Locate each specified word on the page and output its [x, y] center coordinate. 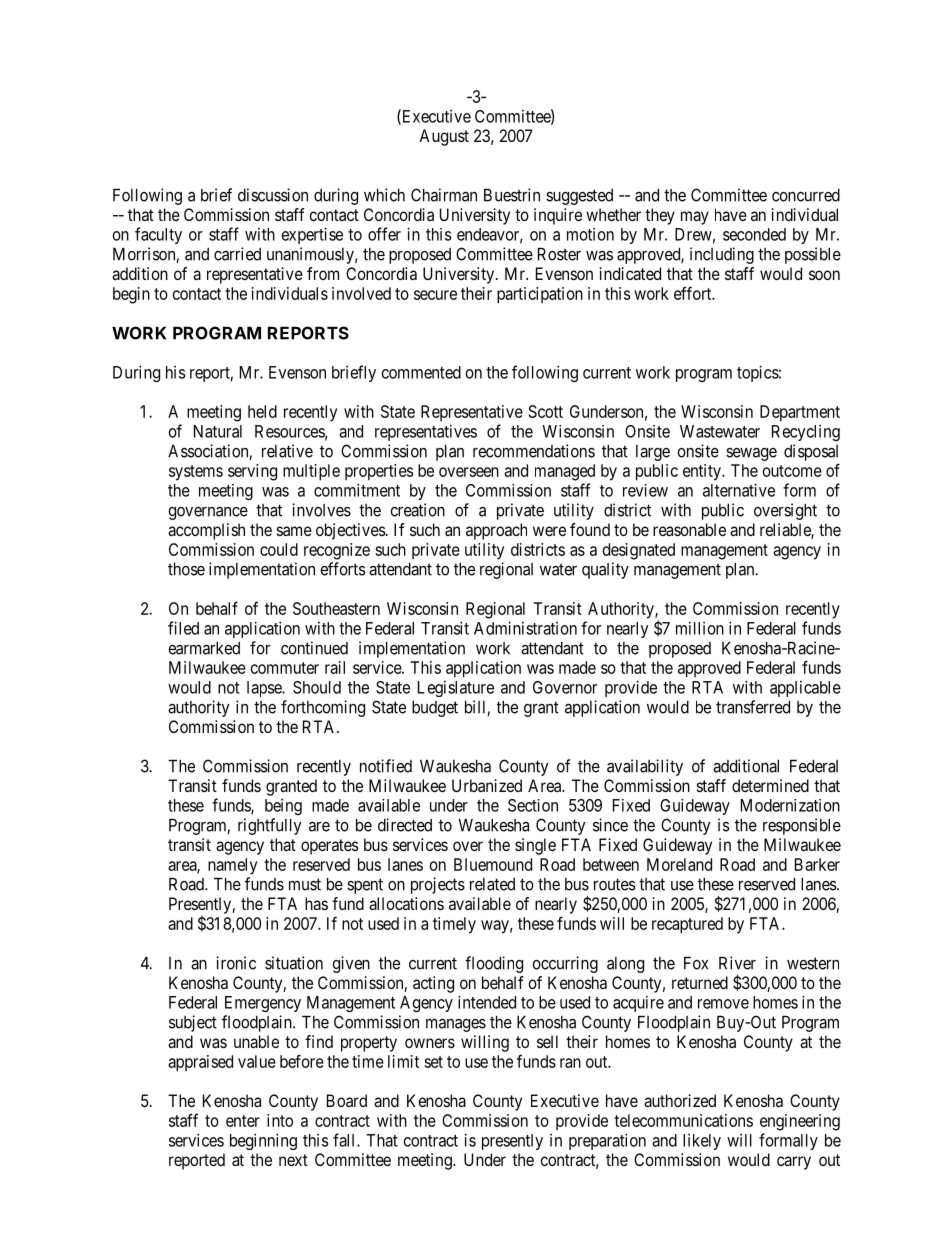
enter [243, 1121]
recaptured [687, 925]
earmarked [204, 648]
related [492, 884]
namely [232, 866]
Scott [546, 411]
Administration [525, 628]
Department [800, 413]
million [700, 628]
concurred [806, 195]
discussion [273, 195]
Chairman [444, 195]
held [262, 411]
